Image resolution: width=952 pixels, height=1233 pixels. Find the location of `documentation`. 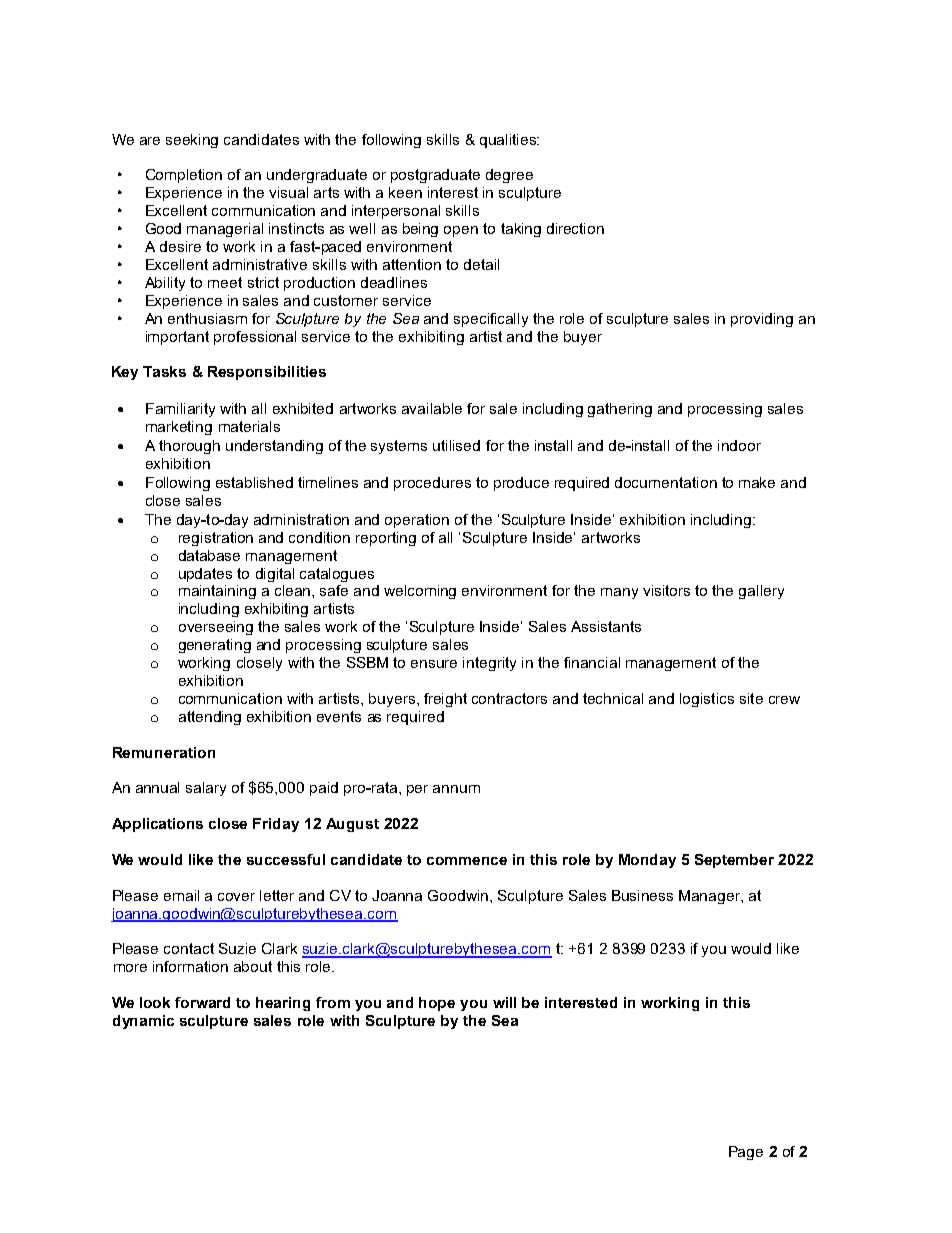

documentation is located at coordinates (666, 482).
